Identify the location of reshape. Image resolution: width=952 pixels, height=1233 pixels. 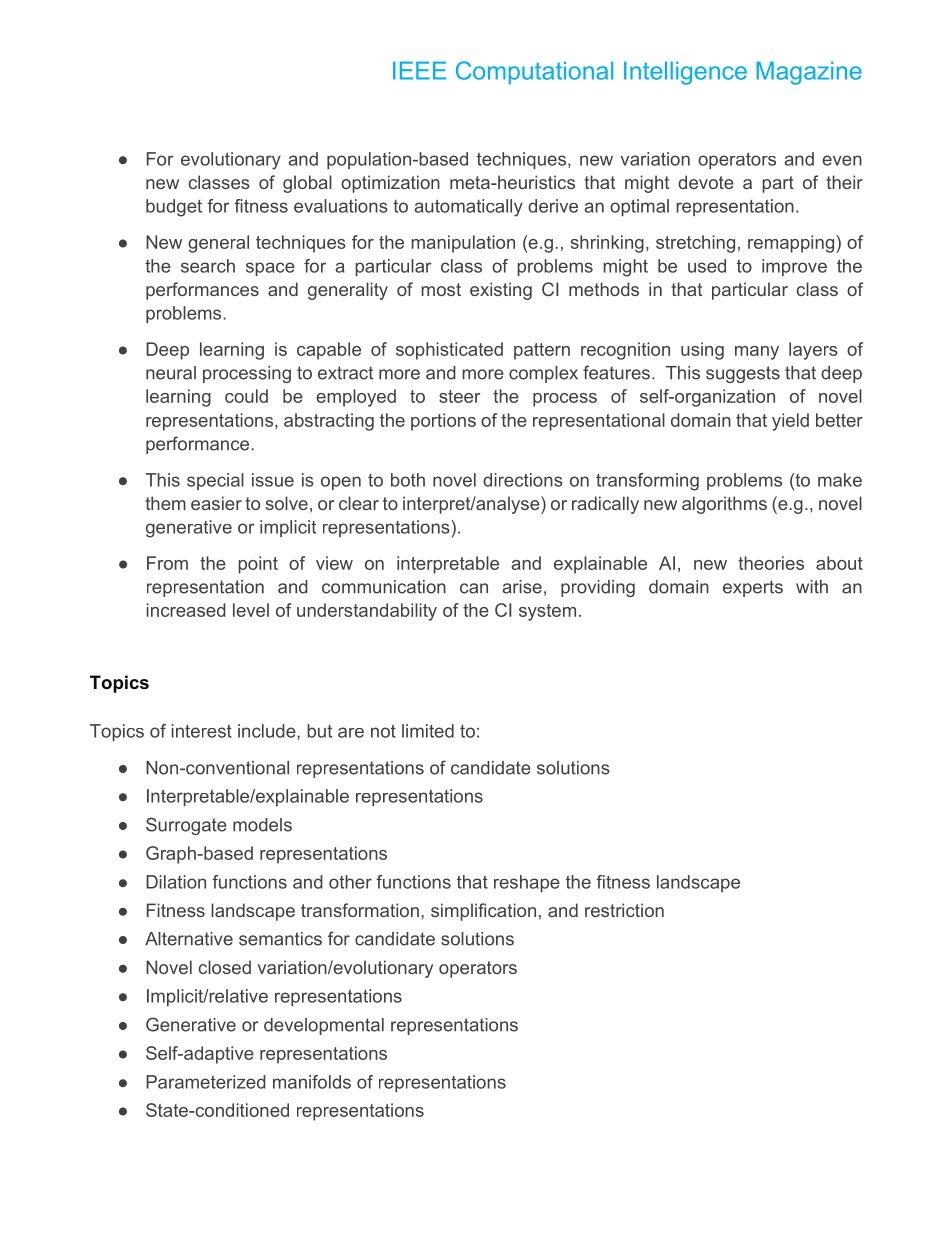
(527, 883).
